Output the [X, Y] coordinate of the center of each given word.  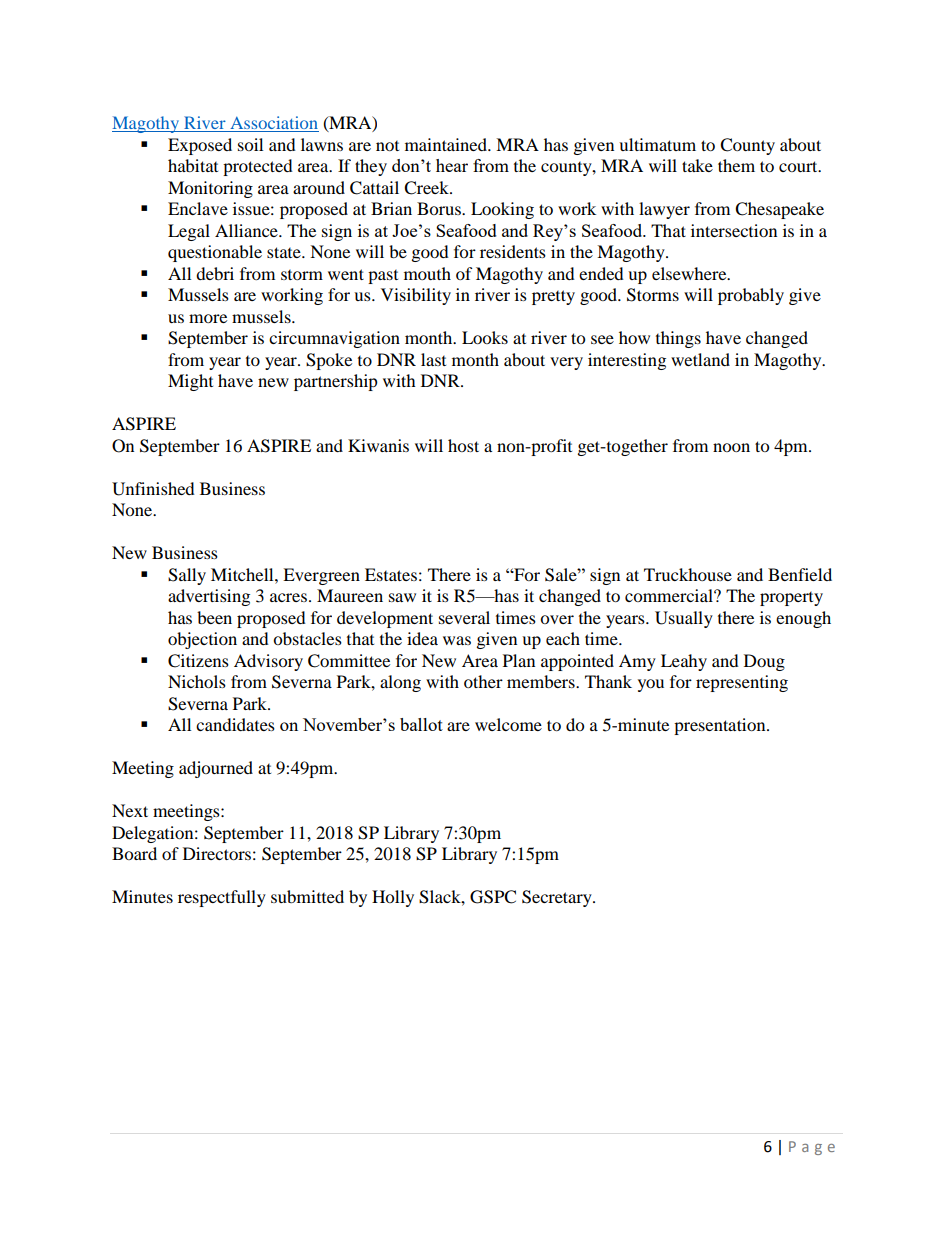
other [483, 681]
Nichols [197, 681]
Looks [485, 337]
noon [731, 447]
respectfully [222, 898]
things [678, 339]
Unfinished [153, 489]
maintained [447, 144]
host [463, 445]
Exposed [200, 146]
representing [742, 683]
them [736, 165]
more [208, 318]
